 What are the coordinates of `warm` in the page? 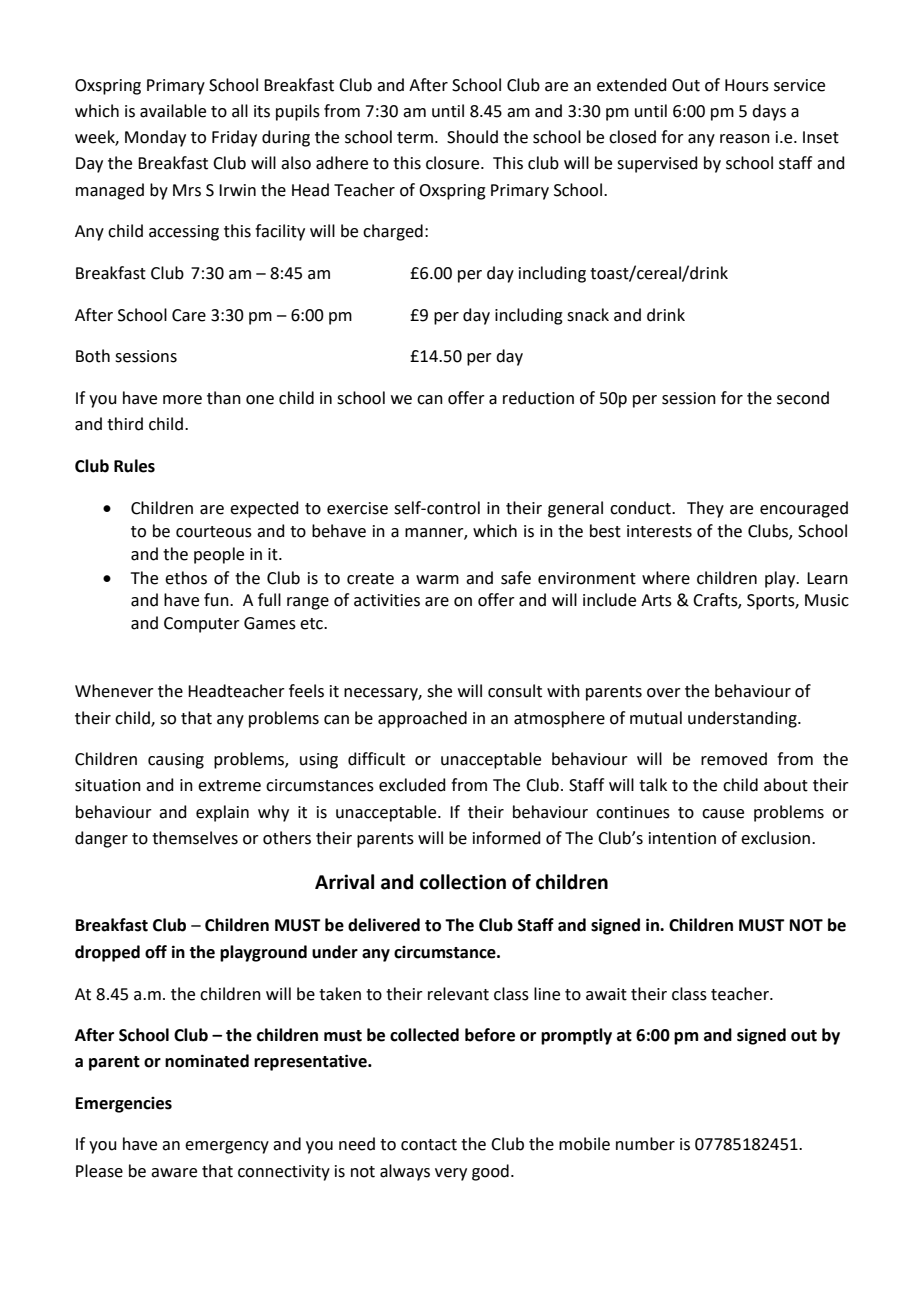 It's located at (437, 580).
